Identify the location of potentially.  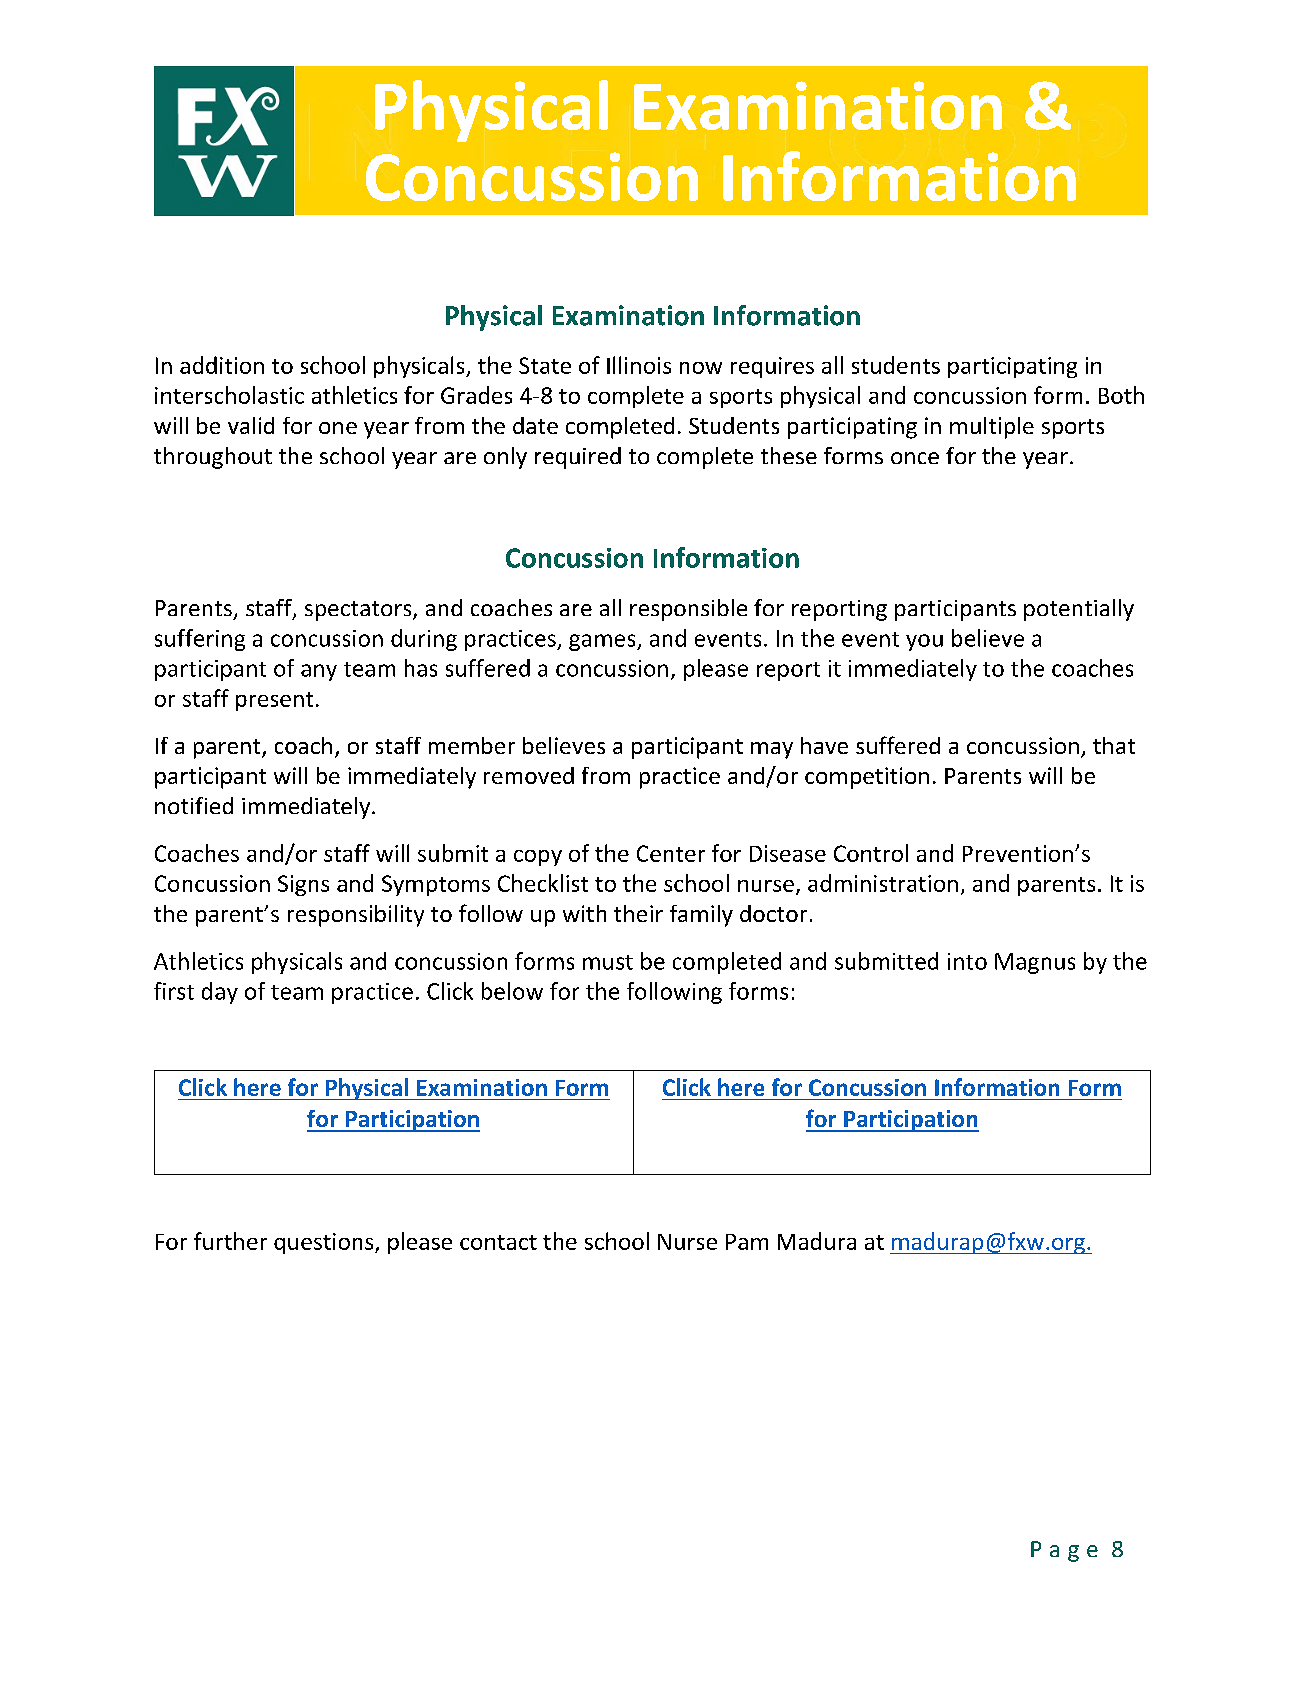
(1079, 610).
